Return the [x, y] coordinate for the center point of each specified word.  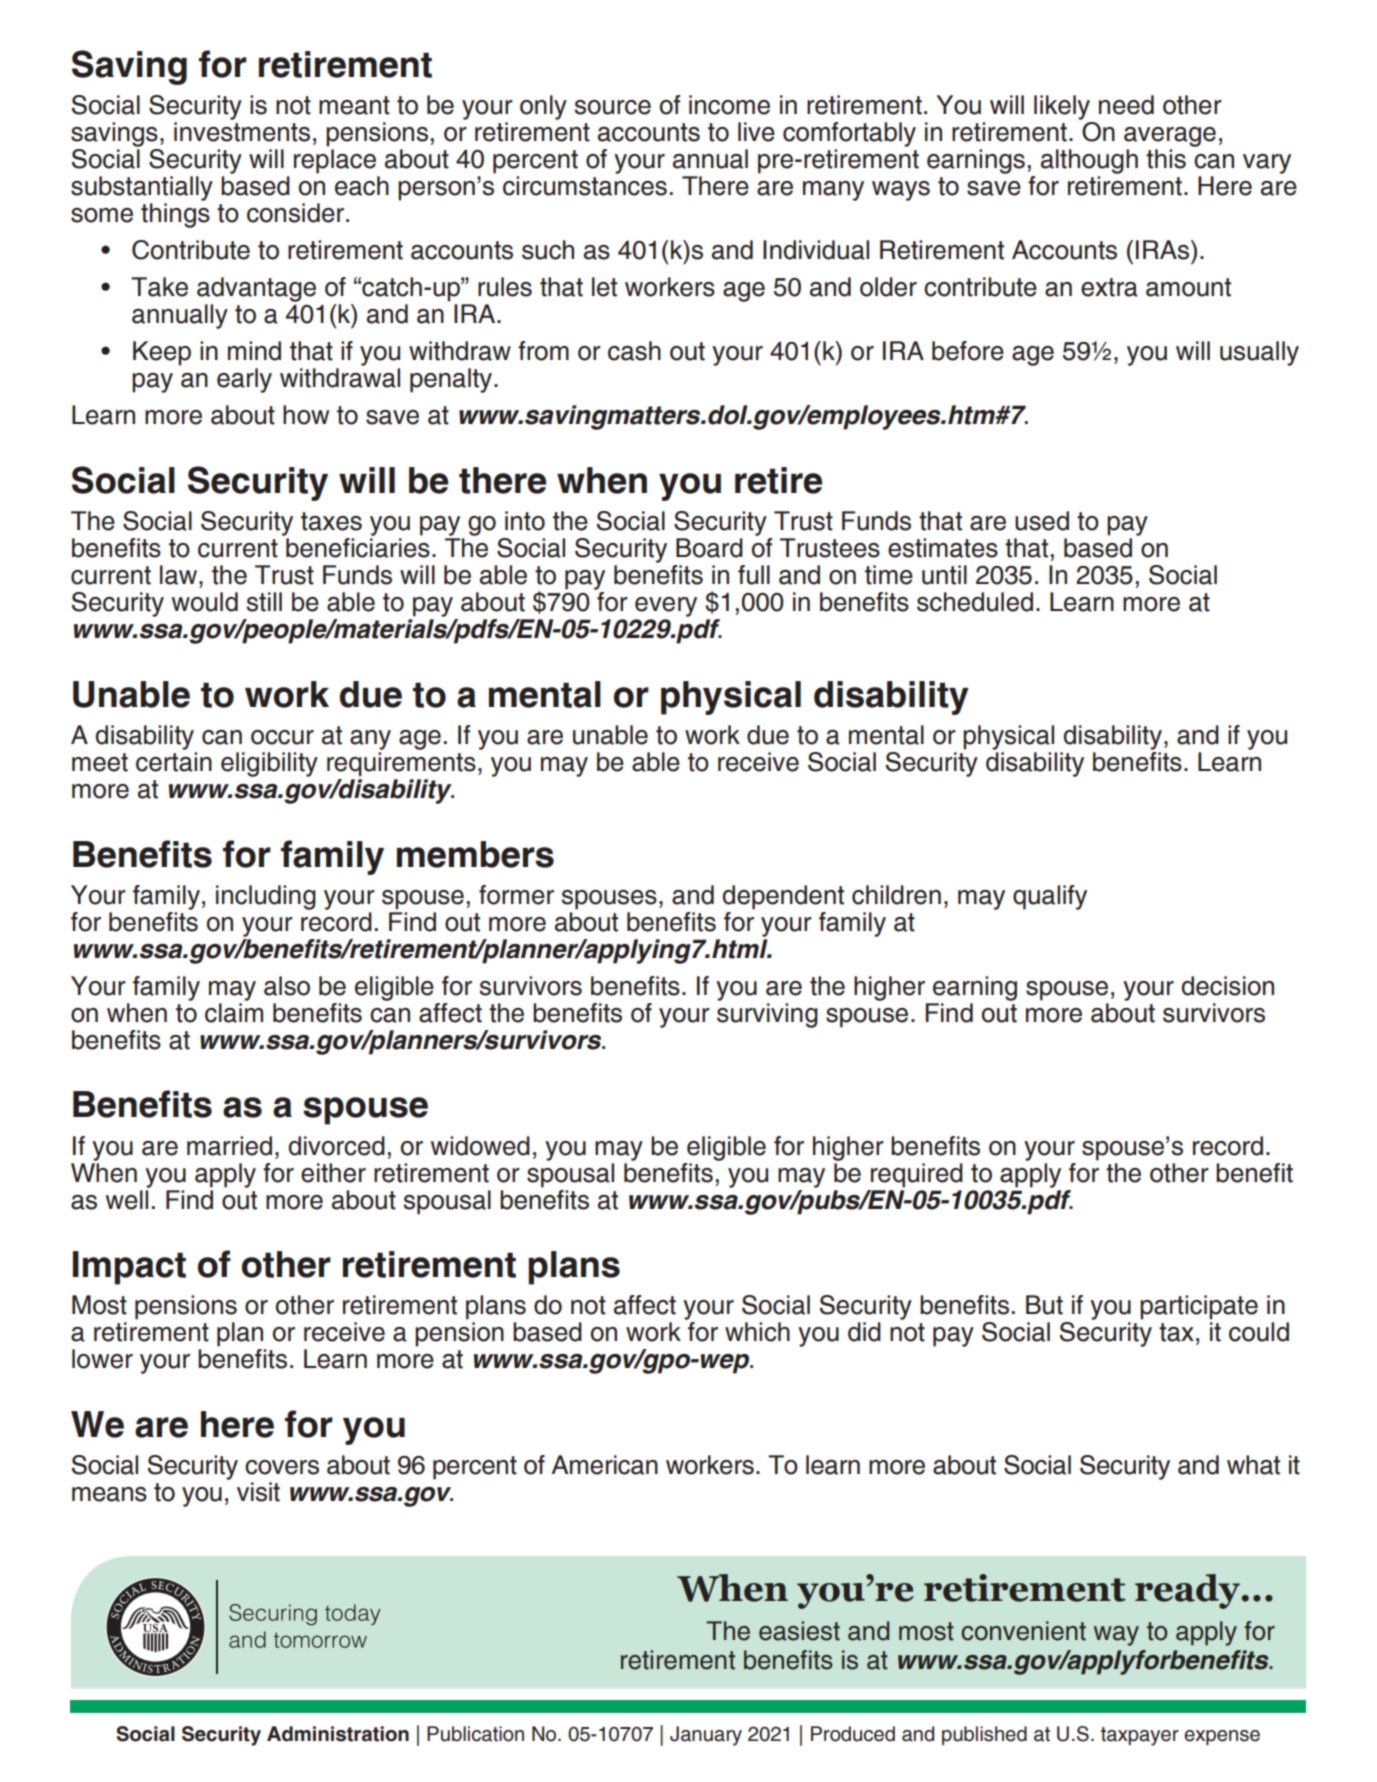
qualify [1050, 897]
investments [242, 132]
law [178, 575]
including [266, 897]
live [756, 132]
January [706, 1736]
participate [1199, 1307]
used [1042, 521]
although [1089, 161]
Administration [338, 1734]
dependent [783, 897]
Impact [129, 1268]
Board [709, 548]
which [757, 1332]
